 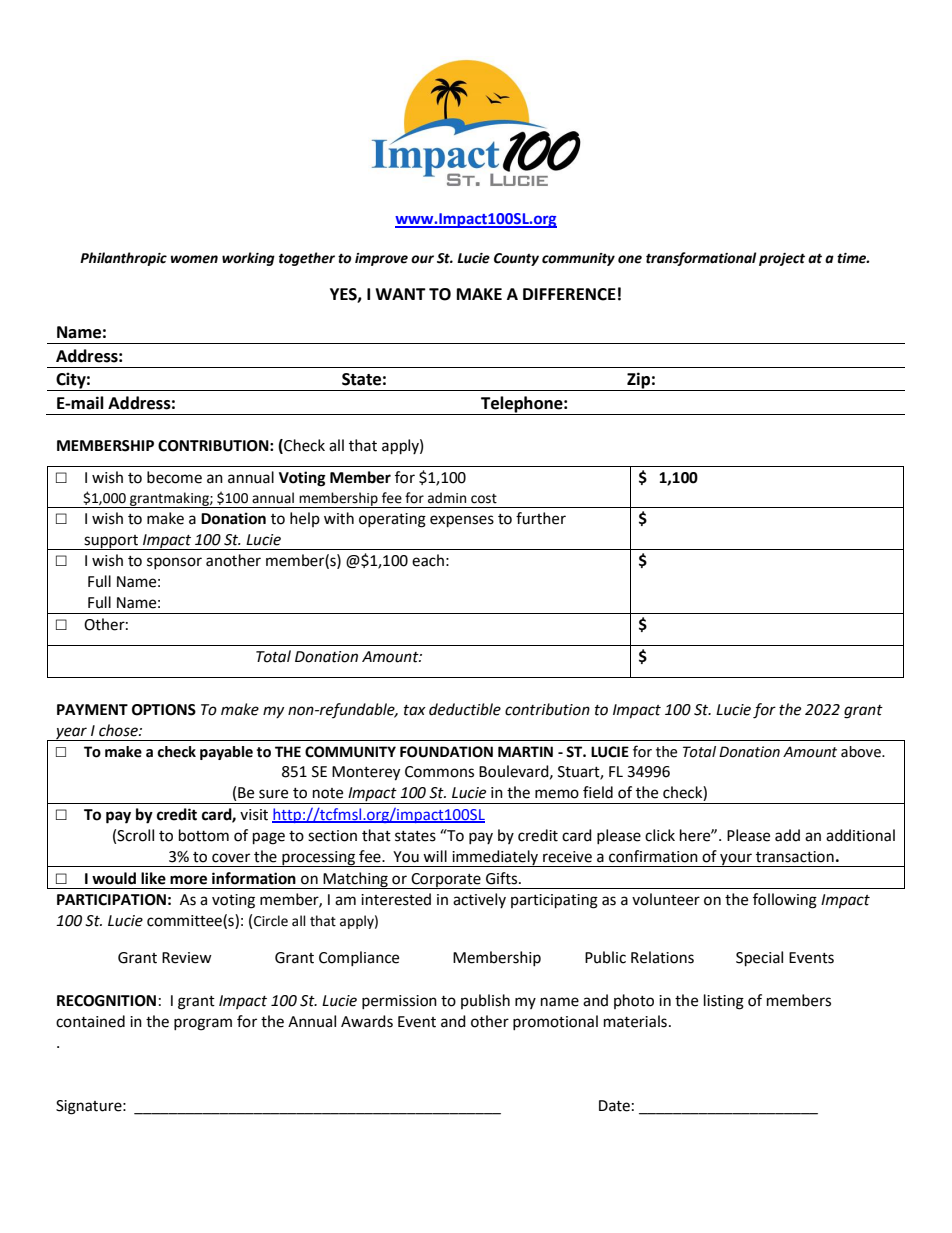 I want to click on program, so click(x=203, y=1024).
